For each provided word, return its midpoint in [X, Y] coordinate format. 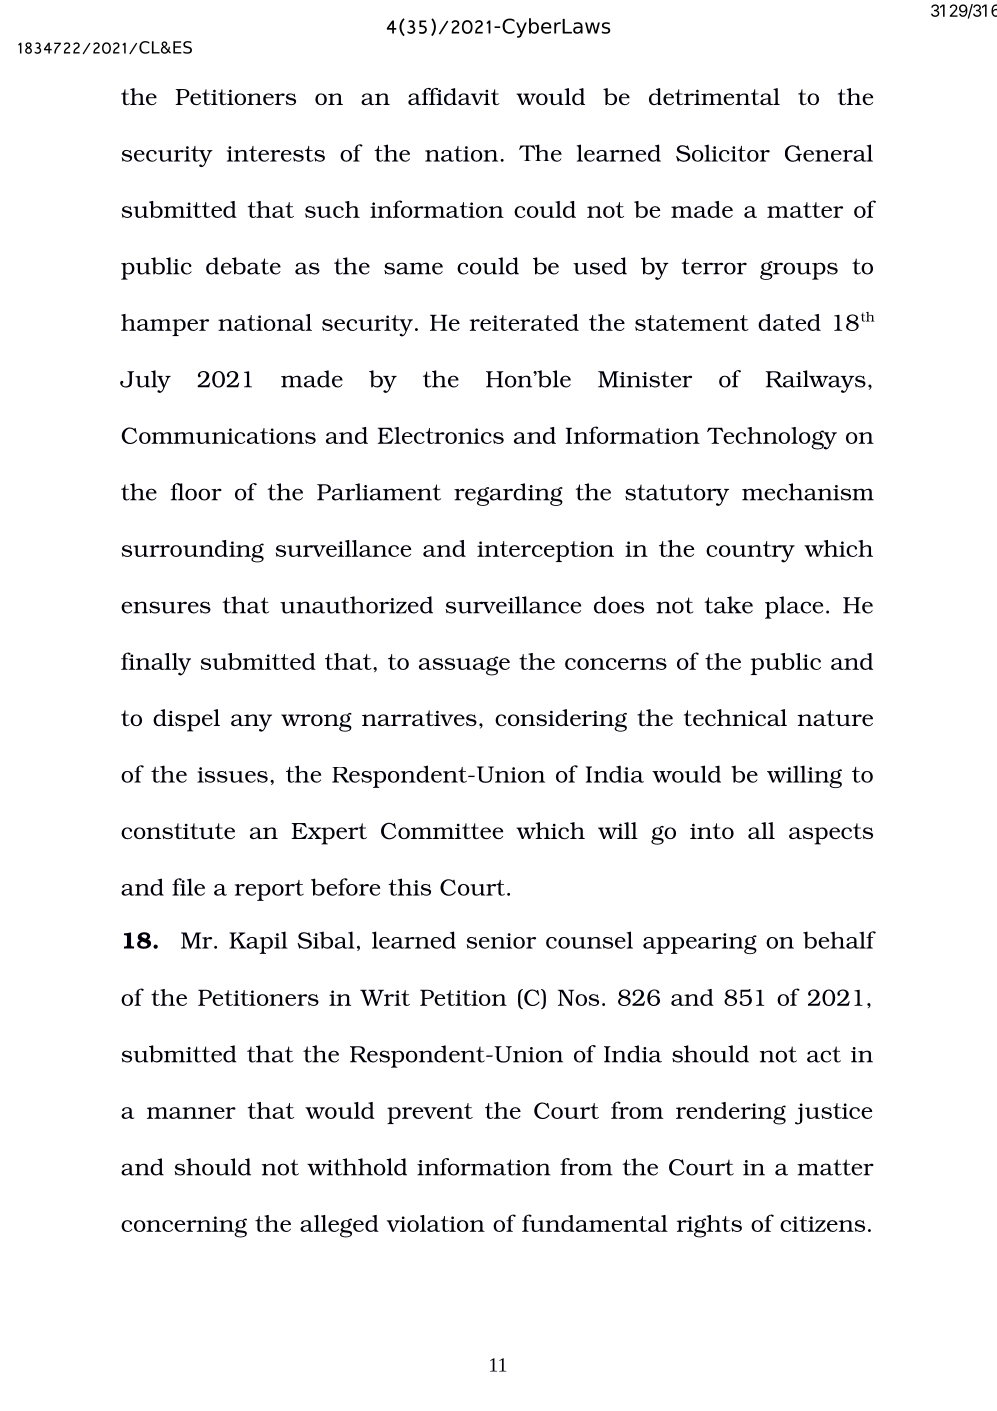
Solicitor [723, 153]
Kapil [258, 942]
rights [709, 1226]
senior [501, 941]
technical [735, 717]
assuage [464, 666]
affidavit [454, 96]
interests [276, 154]
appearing [700, 943]
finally [156, 664]
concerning [184, 1227]
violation [436, 1223]
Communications [219, 435]
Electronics [440, 435]
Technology [772, 438]
